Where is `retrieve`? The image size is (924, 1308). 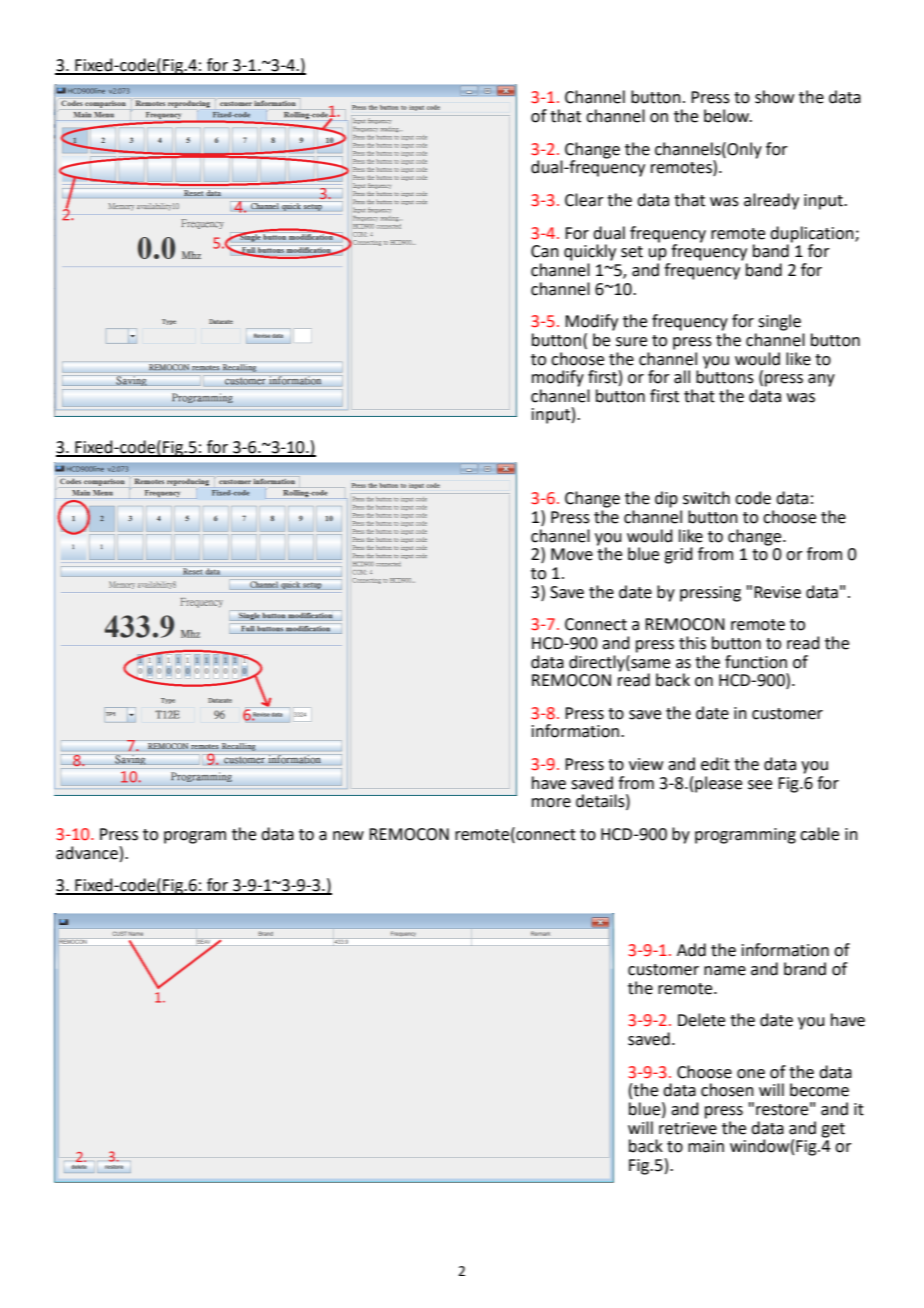 retrieve is located at coordinates (688, 1128).
